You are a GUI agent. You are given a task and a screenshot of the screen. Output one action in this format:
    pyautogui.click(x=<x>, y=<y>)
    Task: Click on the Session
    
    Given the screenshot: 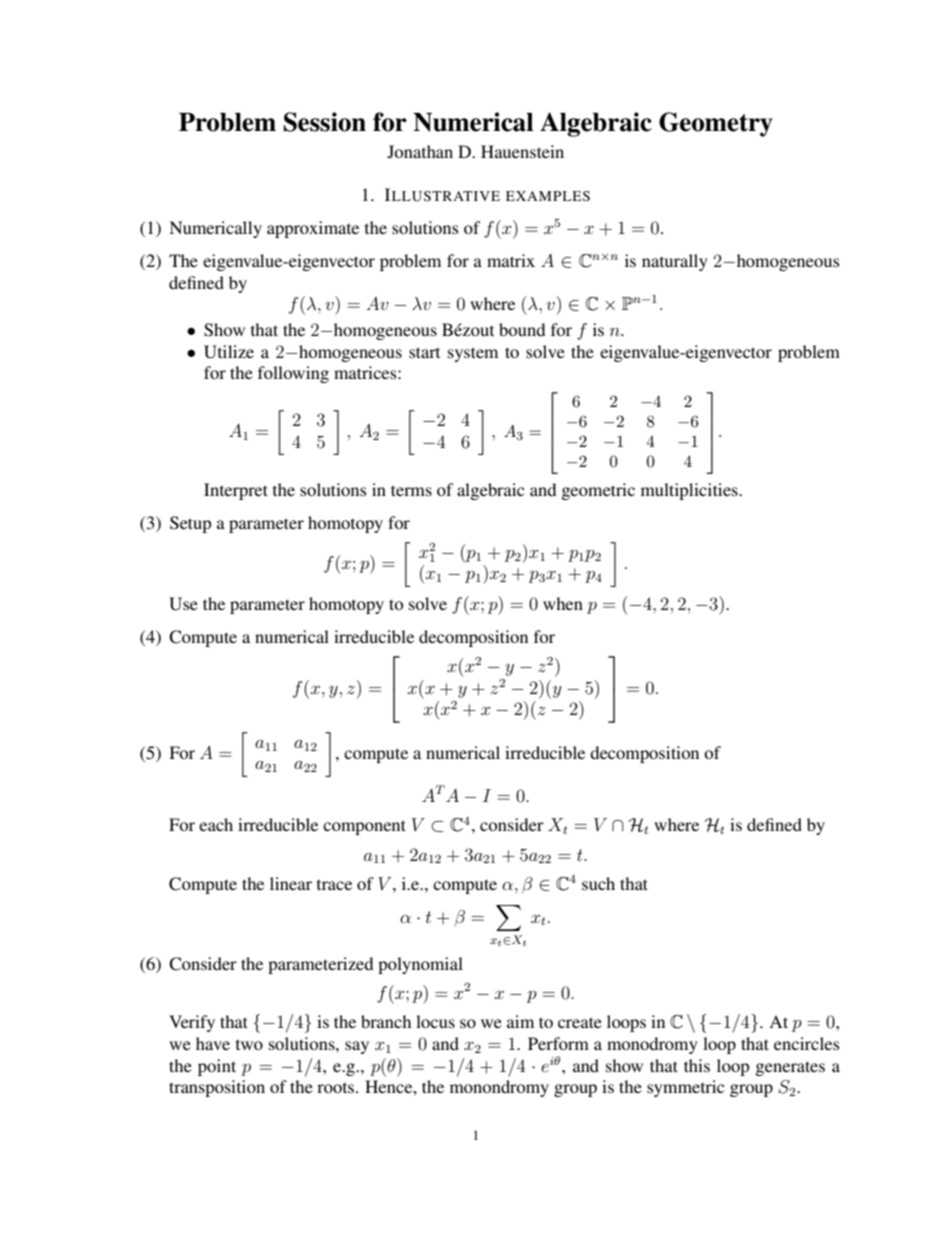 What is the action you would take?
    pyautogui.click(x=325, y=122)
